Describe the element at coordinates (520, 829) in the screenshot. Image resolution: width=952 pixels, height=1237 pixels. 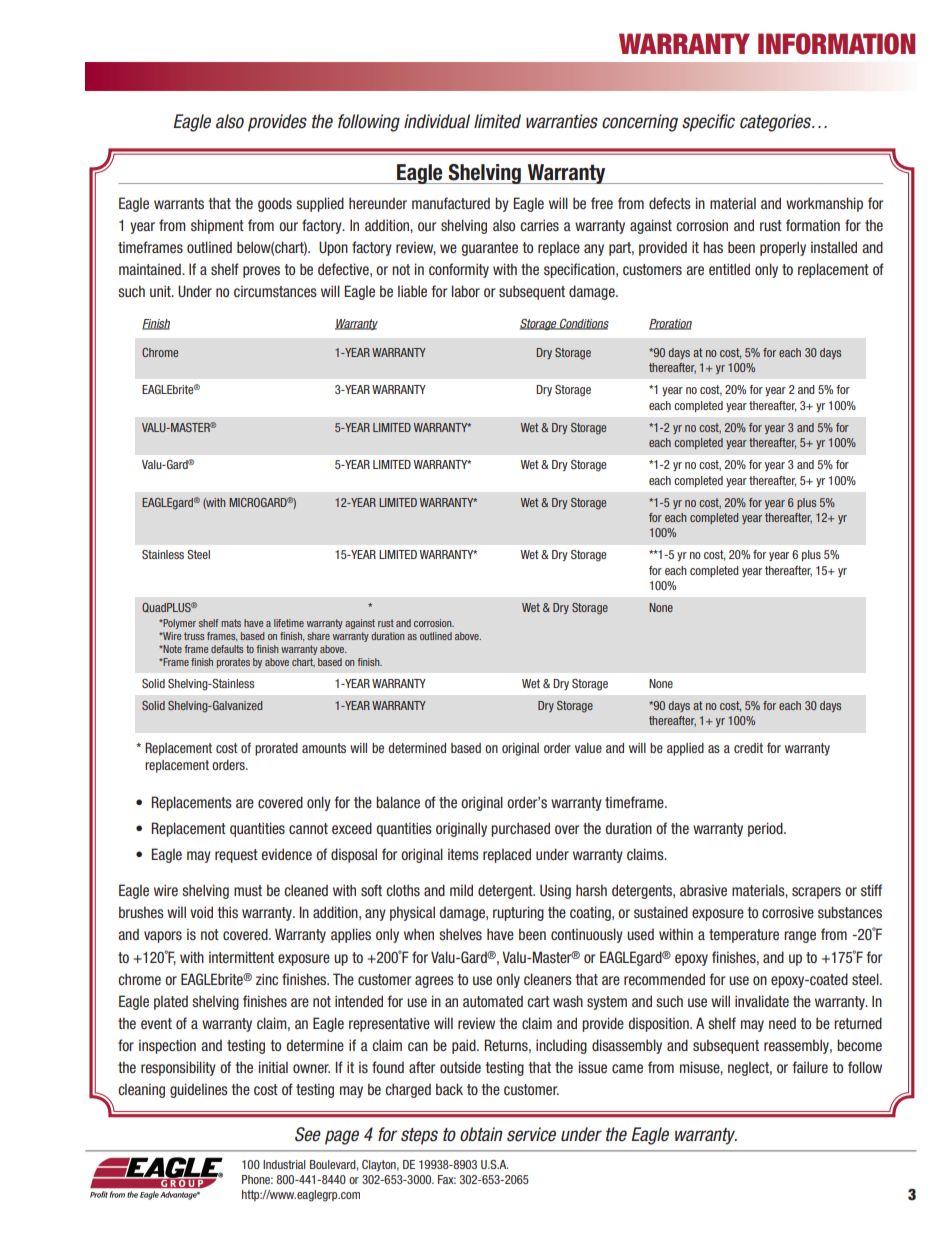
I see `purchased` at that location.
